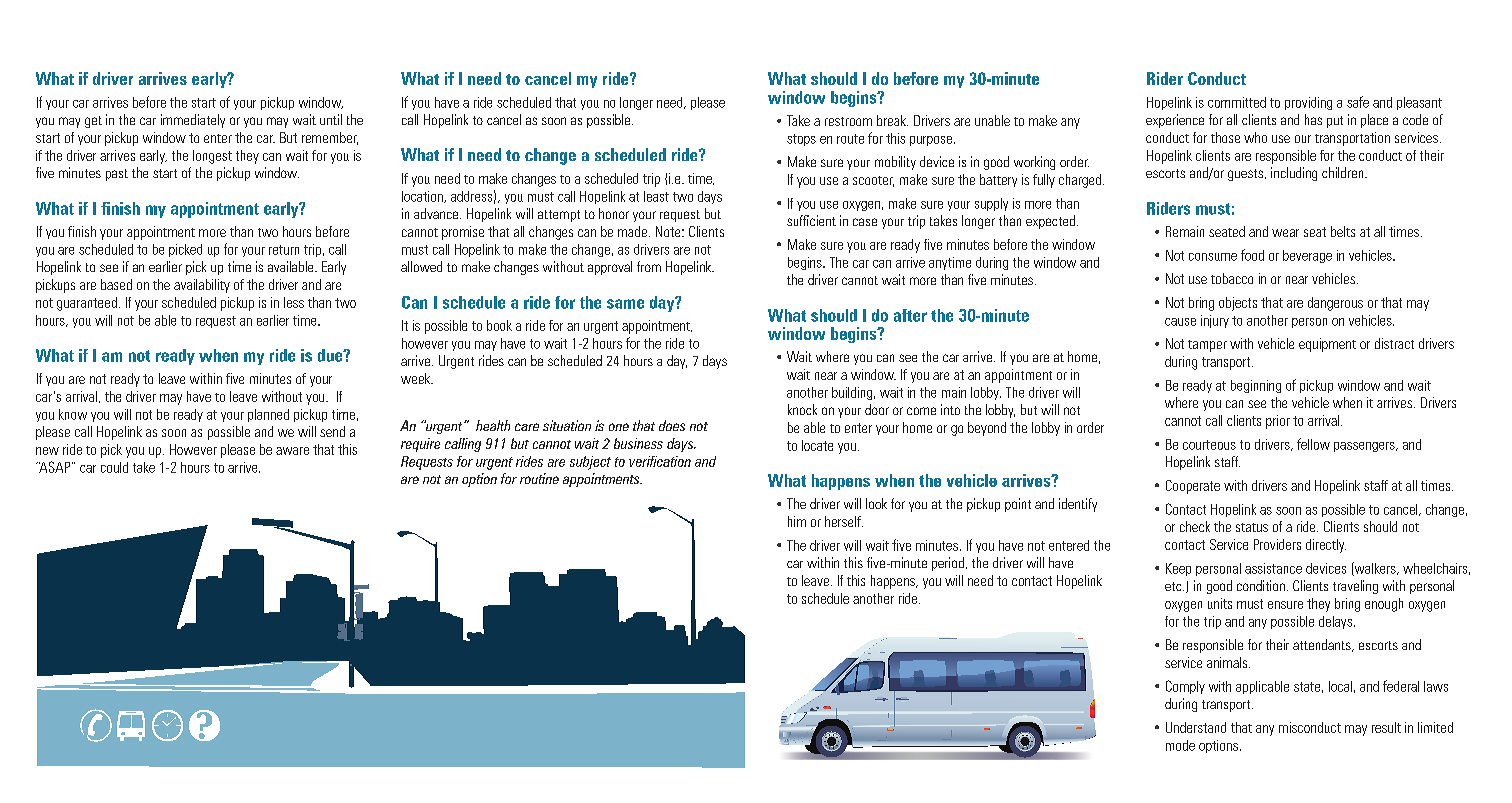 The height and width of the page is (803, 1512). I want to click on prior, so click(1278, 422).
